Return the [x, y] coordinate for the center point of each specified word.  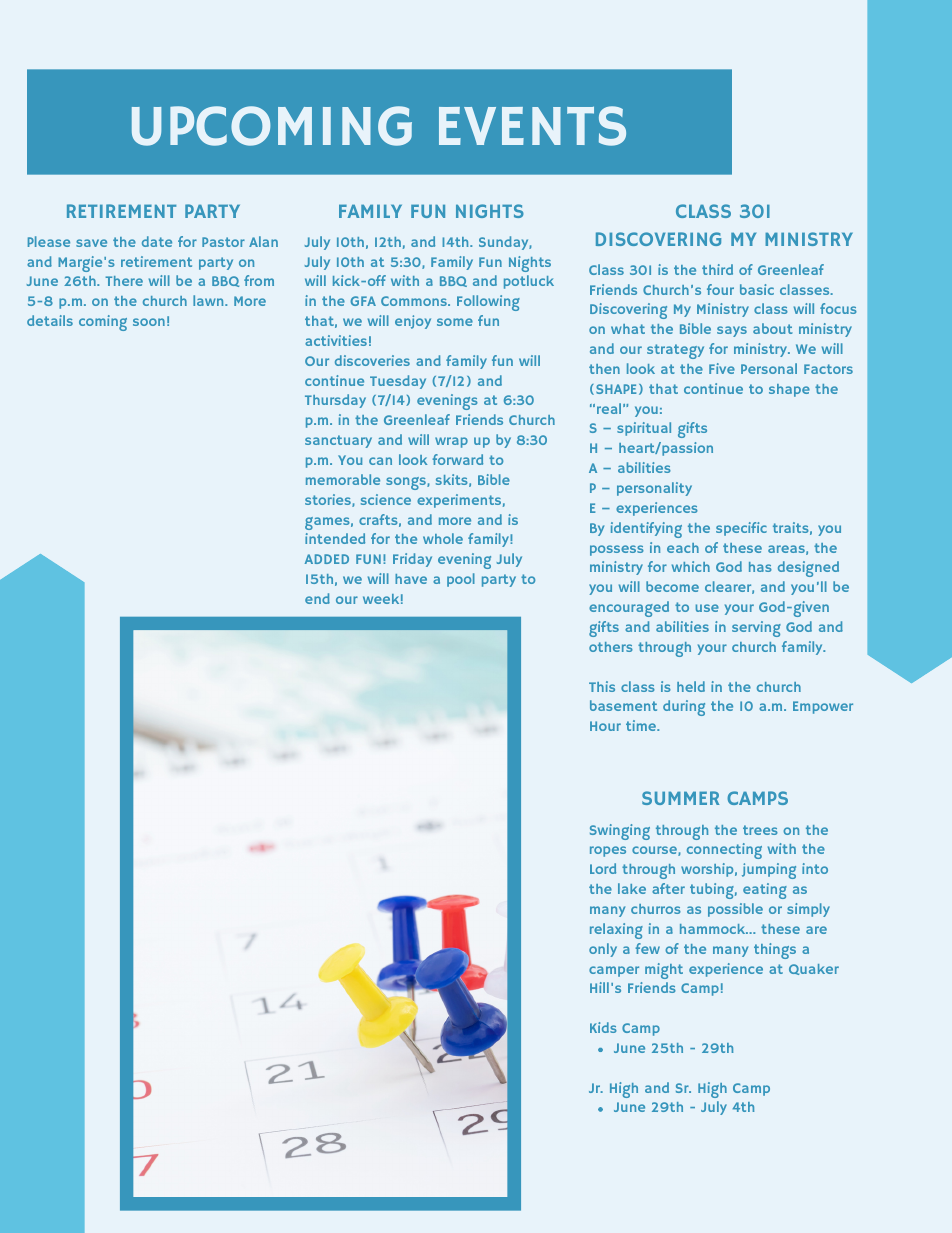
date [157, 241]
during [684, 708]
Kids [603, 1027]
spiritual [644, 429]
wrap [451, 442]
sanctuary [338, 441]
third [717, 269]
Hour [605, 726]
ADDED [327, 559]
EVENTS [532, 126]
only [603, 950]
